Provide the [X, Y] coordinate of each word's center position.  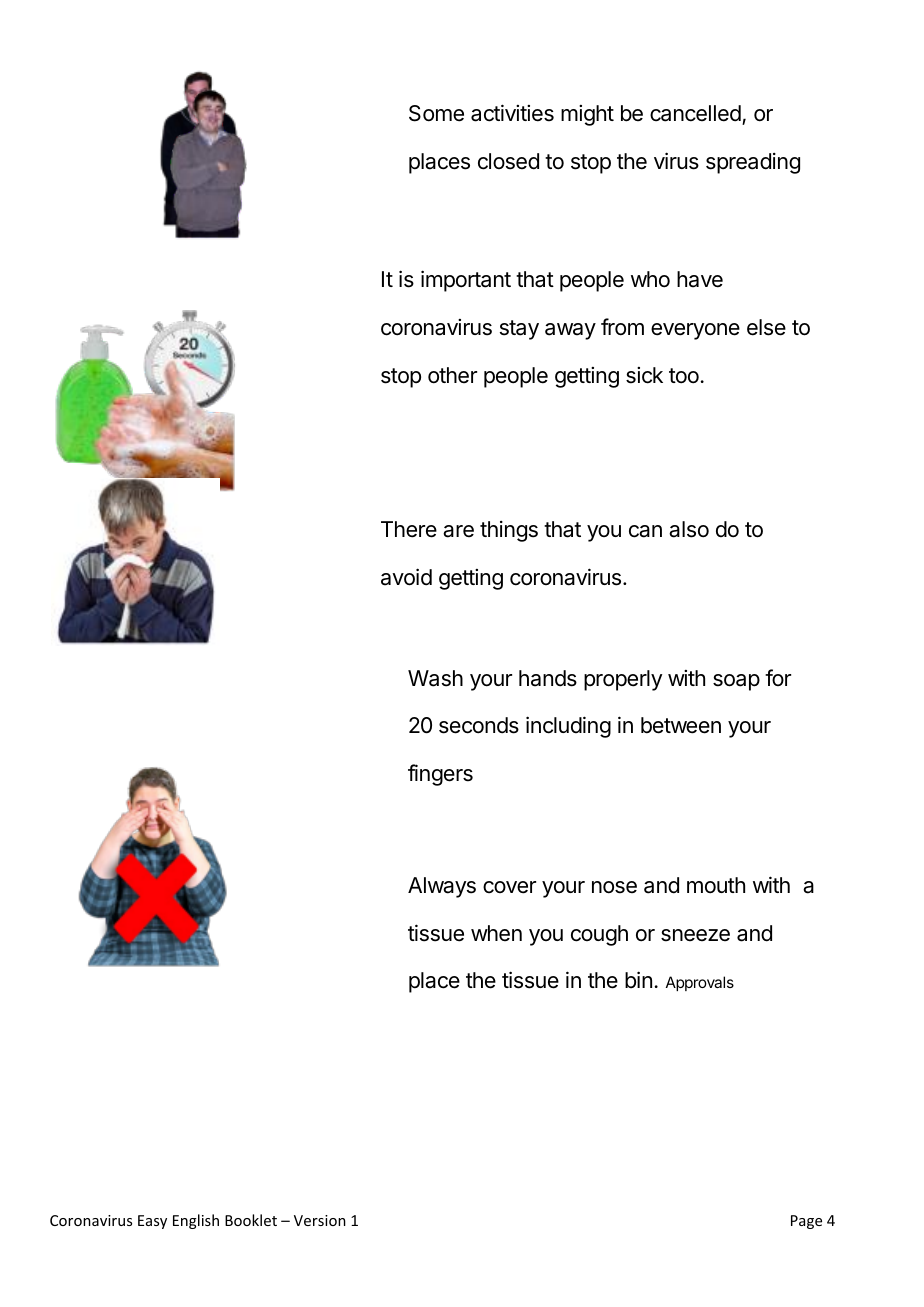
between [681, 725]
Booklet [251, 1220]
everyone [695, 331]
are [458, 531]
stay [519, 330]
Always [442, 887]
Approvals [700, 983]
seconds [479, 725]
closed [508, 161]
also [689, 529]
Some [436, 113]
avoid [406, 577]
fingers [440, 775]
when [496, 933]
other [452, 375]
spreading [753, 163]
